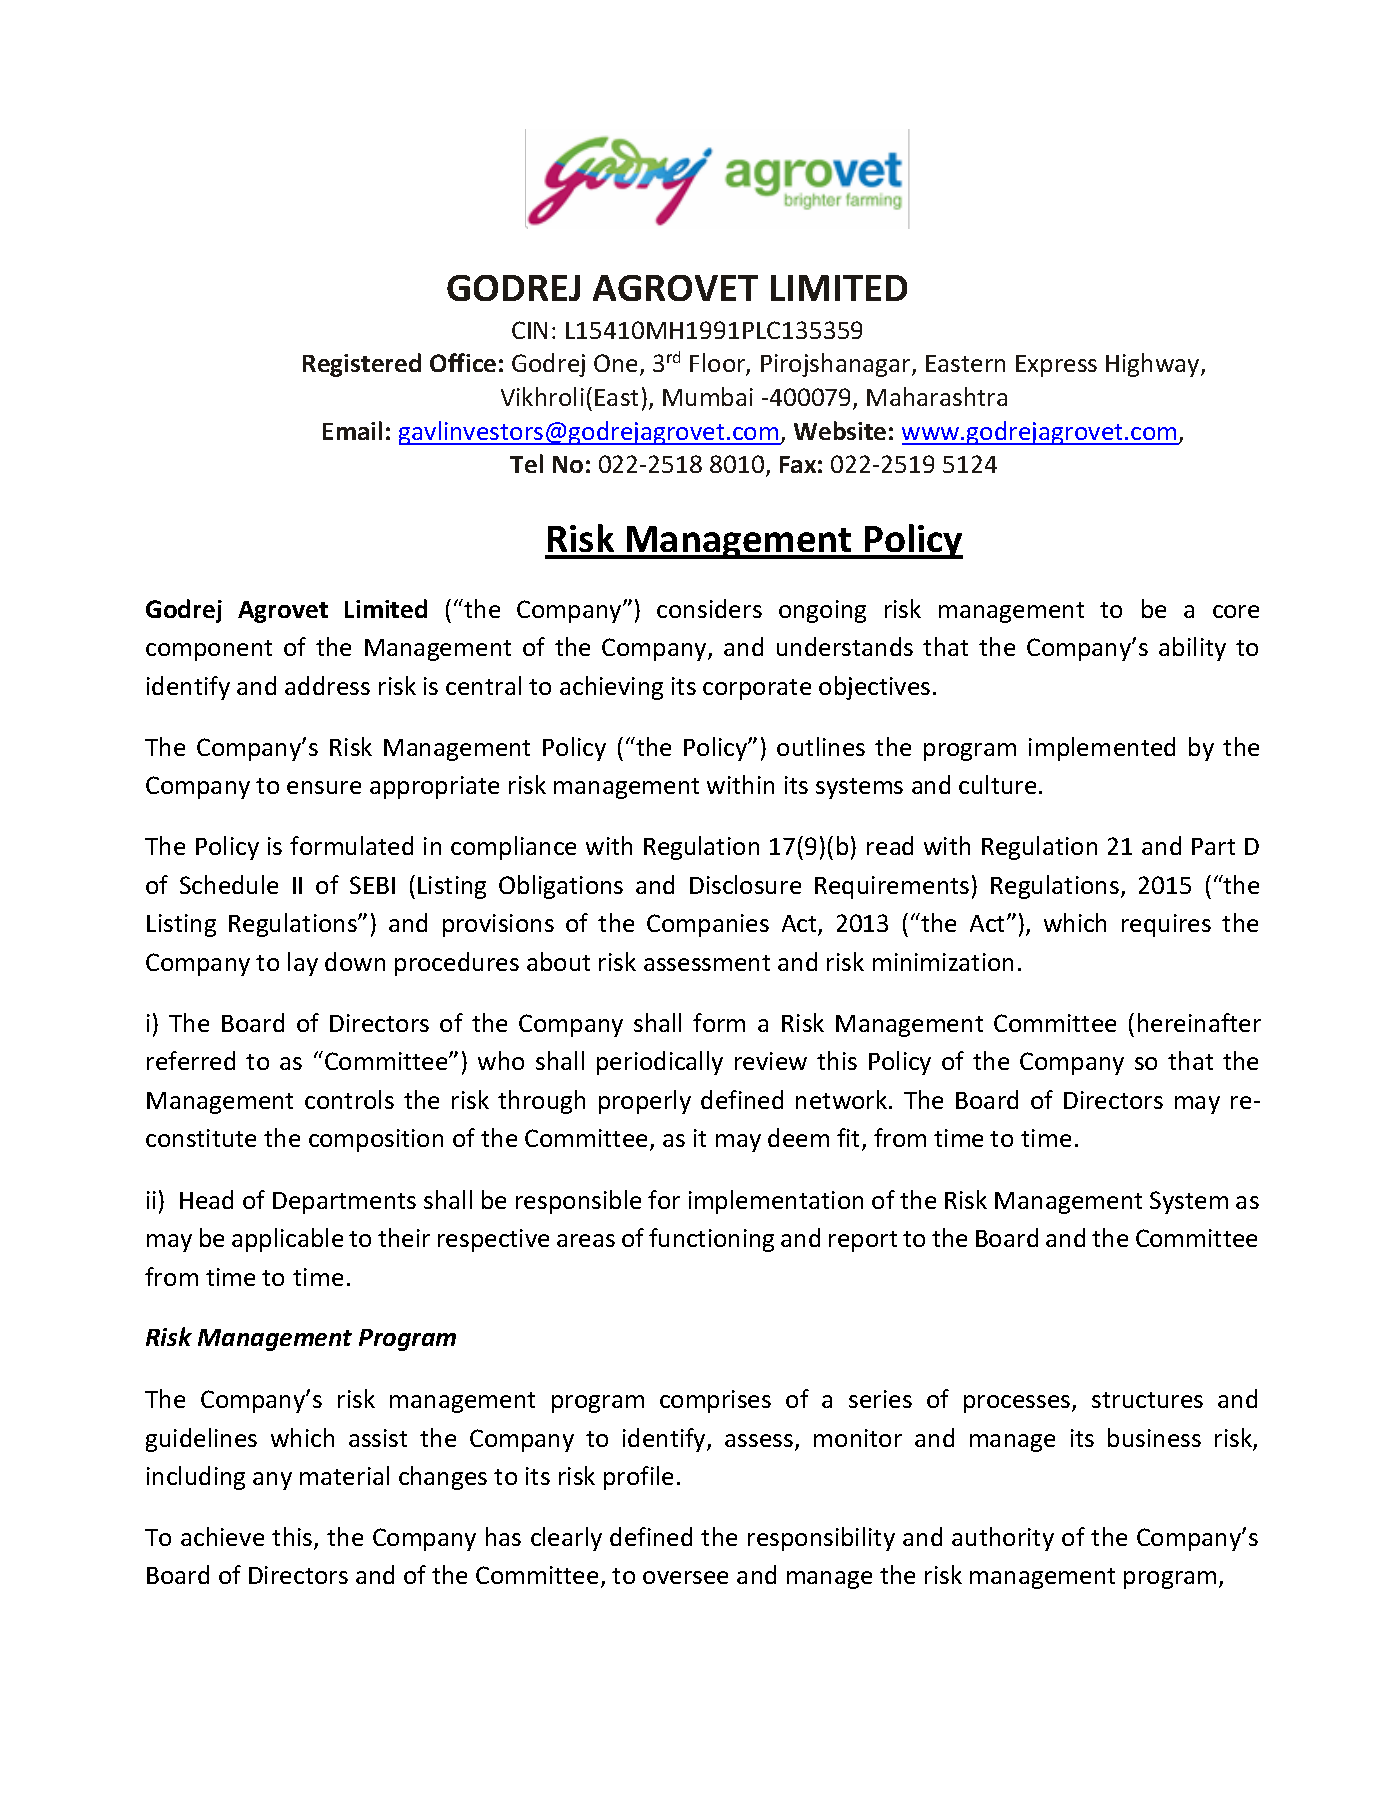 Image resolution: width=1397 pixels, height=1807 pixels. Describe the element at coordinates (863, 1241) in the screenshot. I see `report` at that location.
